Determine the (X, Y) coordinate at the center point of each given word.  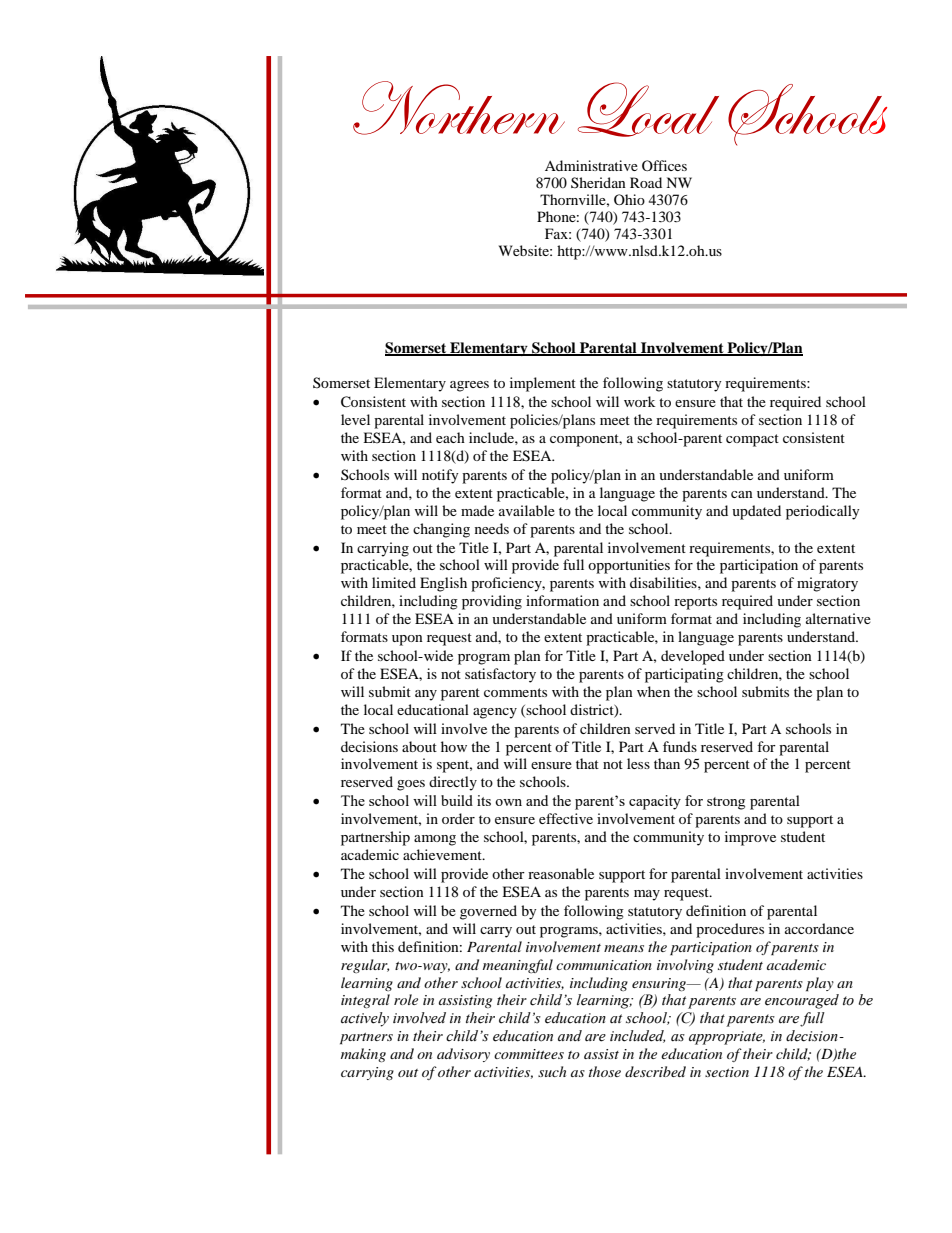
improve (750, 838)
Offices (664, 165)
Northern (459, 108)
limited (394, 582)
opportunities (629, 566)
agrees (469, 386)
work (639, 401)
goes (411, 785)
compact (752, 440)
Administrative (591, 165)
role (406, 999)
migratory (827, 584)
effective (566, 818)
